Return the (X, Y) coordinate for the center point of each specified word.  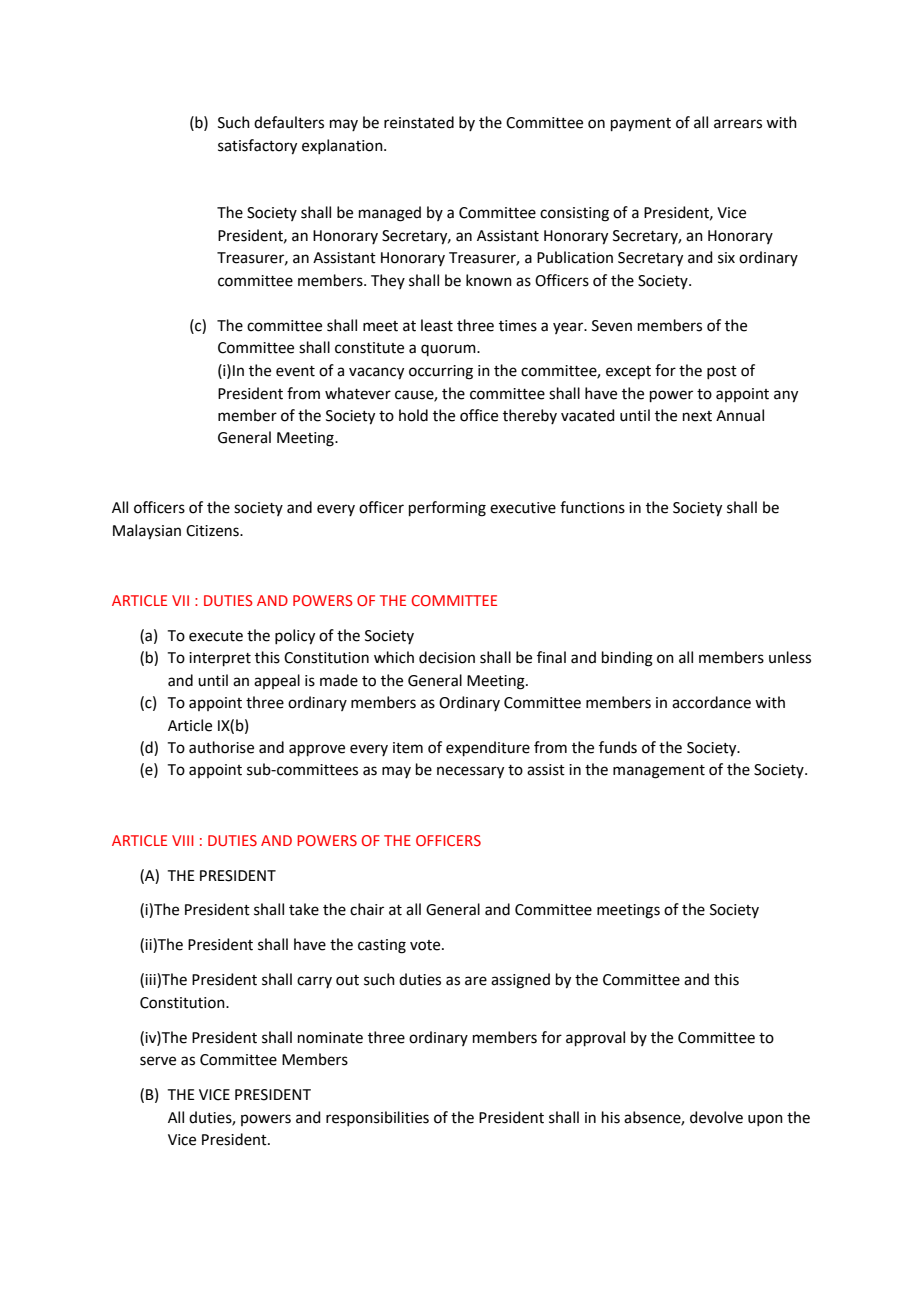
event (295, 371)
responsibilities (377, 1118)
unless (790, 657)
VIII (183, 840)
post (722, 372)
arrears (738, 124)
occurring (441, 372)
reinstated (419, 122)
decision (447, 657)
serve (158, 1061)
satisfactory (257, 147)
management (659, 772)
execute (216, 636)
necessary (470, 772)
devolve (716, 1117)
